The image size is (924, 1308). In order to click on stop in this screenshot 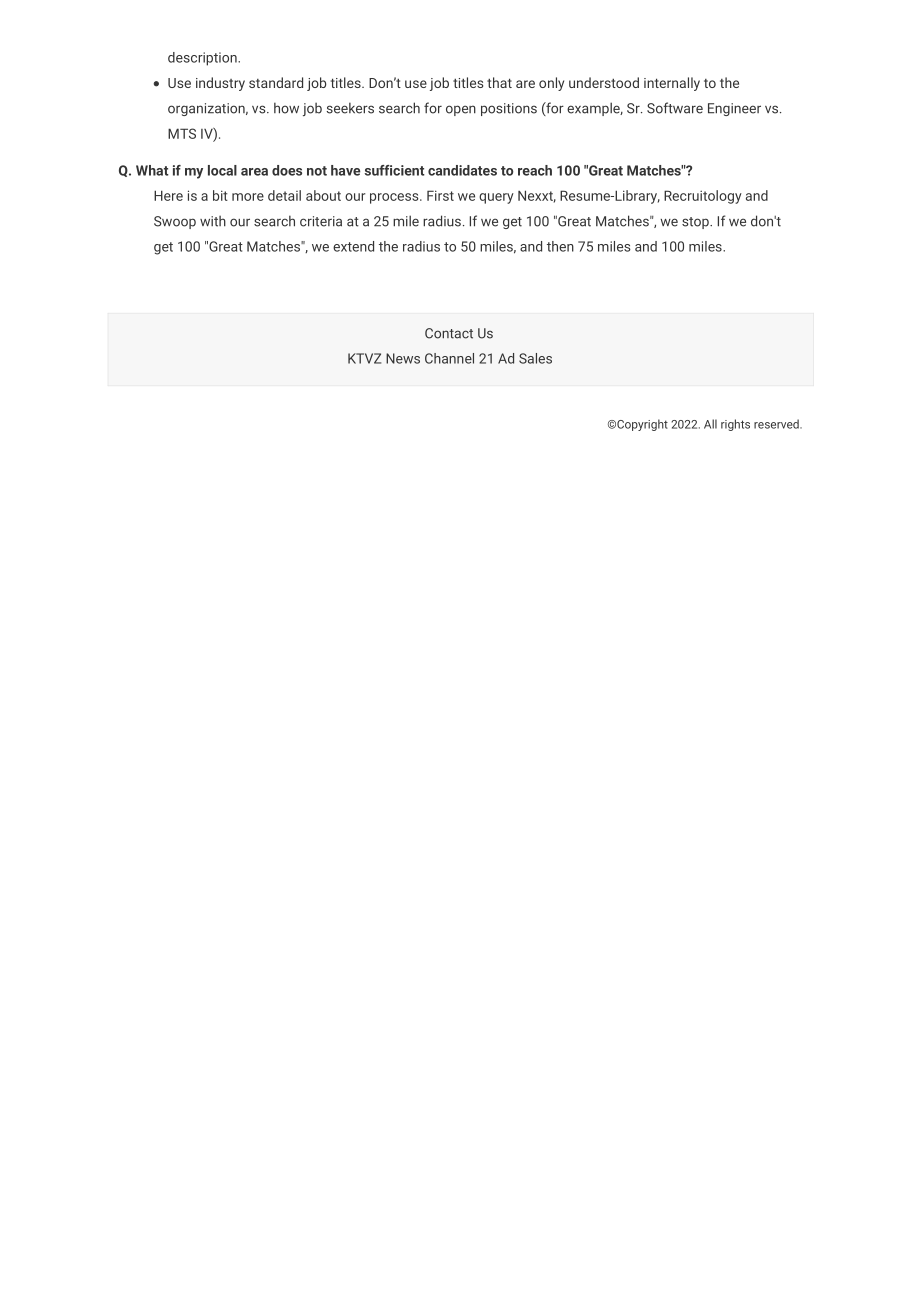, I will do `click(696, 223)`.
